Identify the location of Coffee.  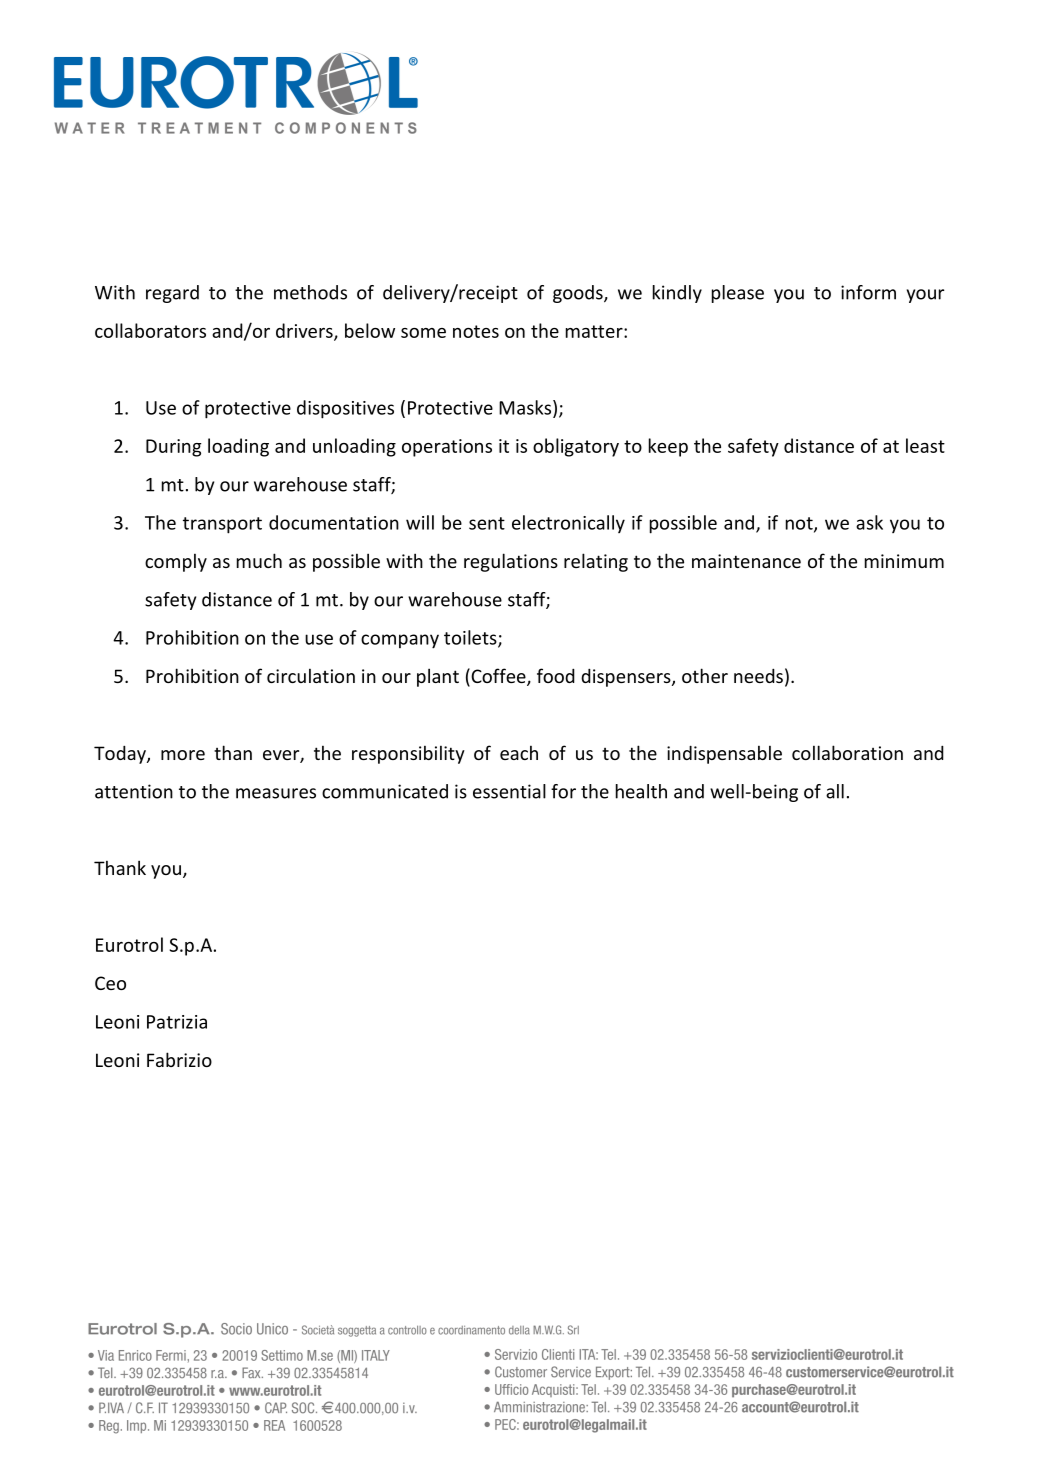
(498, 677).
